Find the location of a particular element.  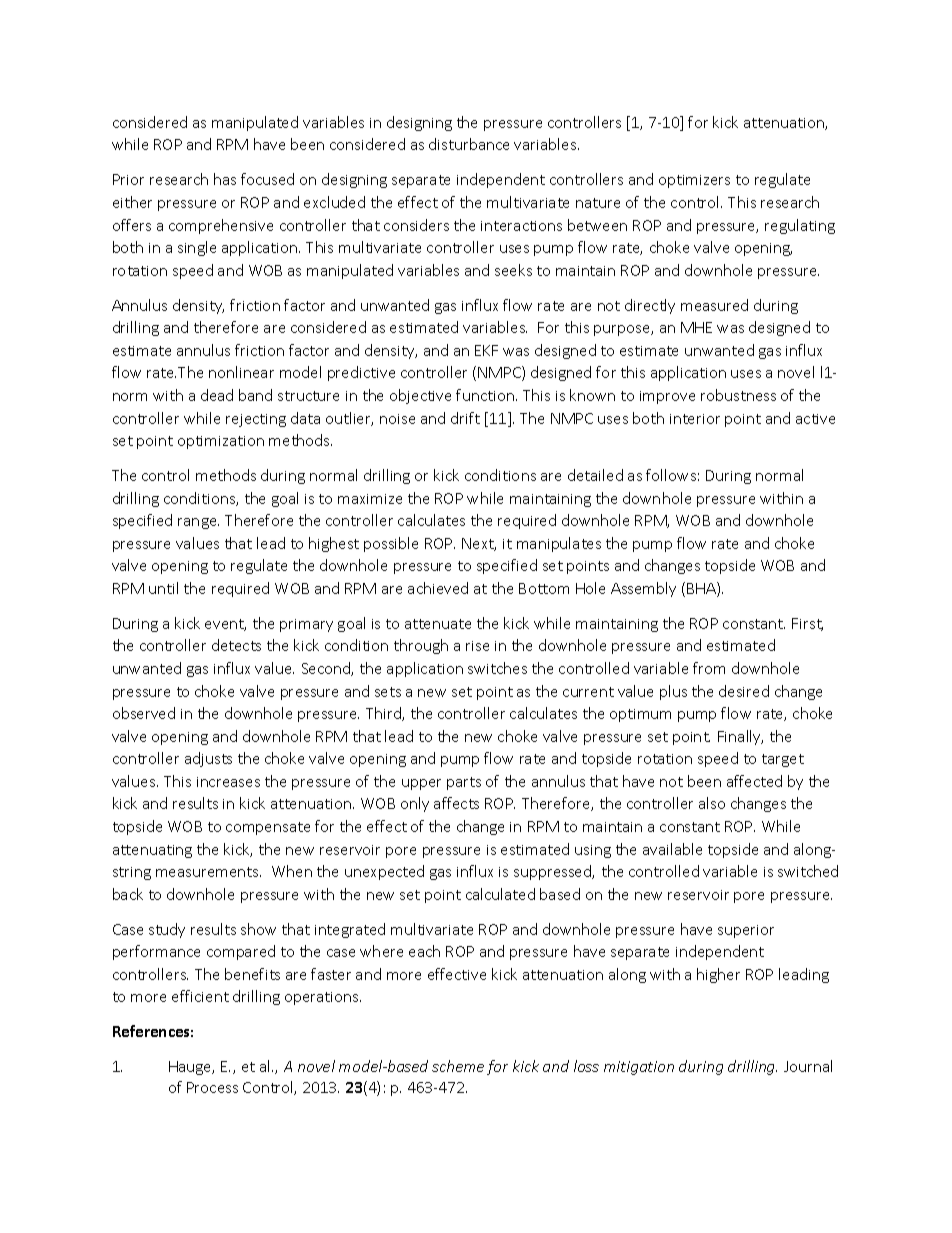

BHA is located at coordinates (702, 589).
